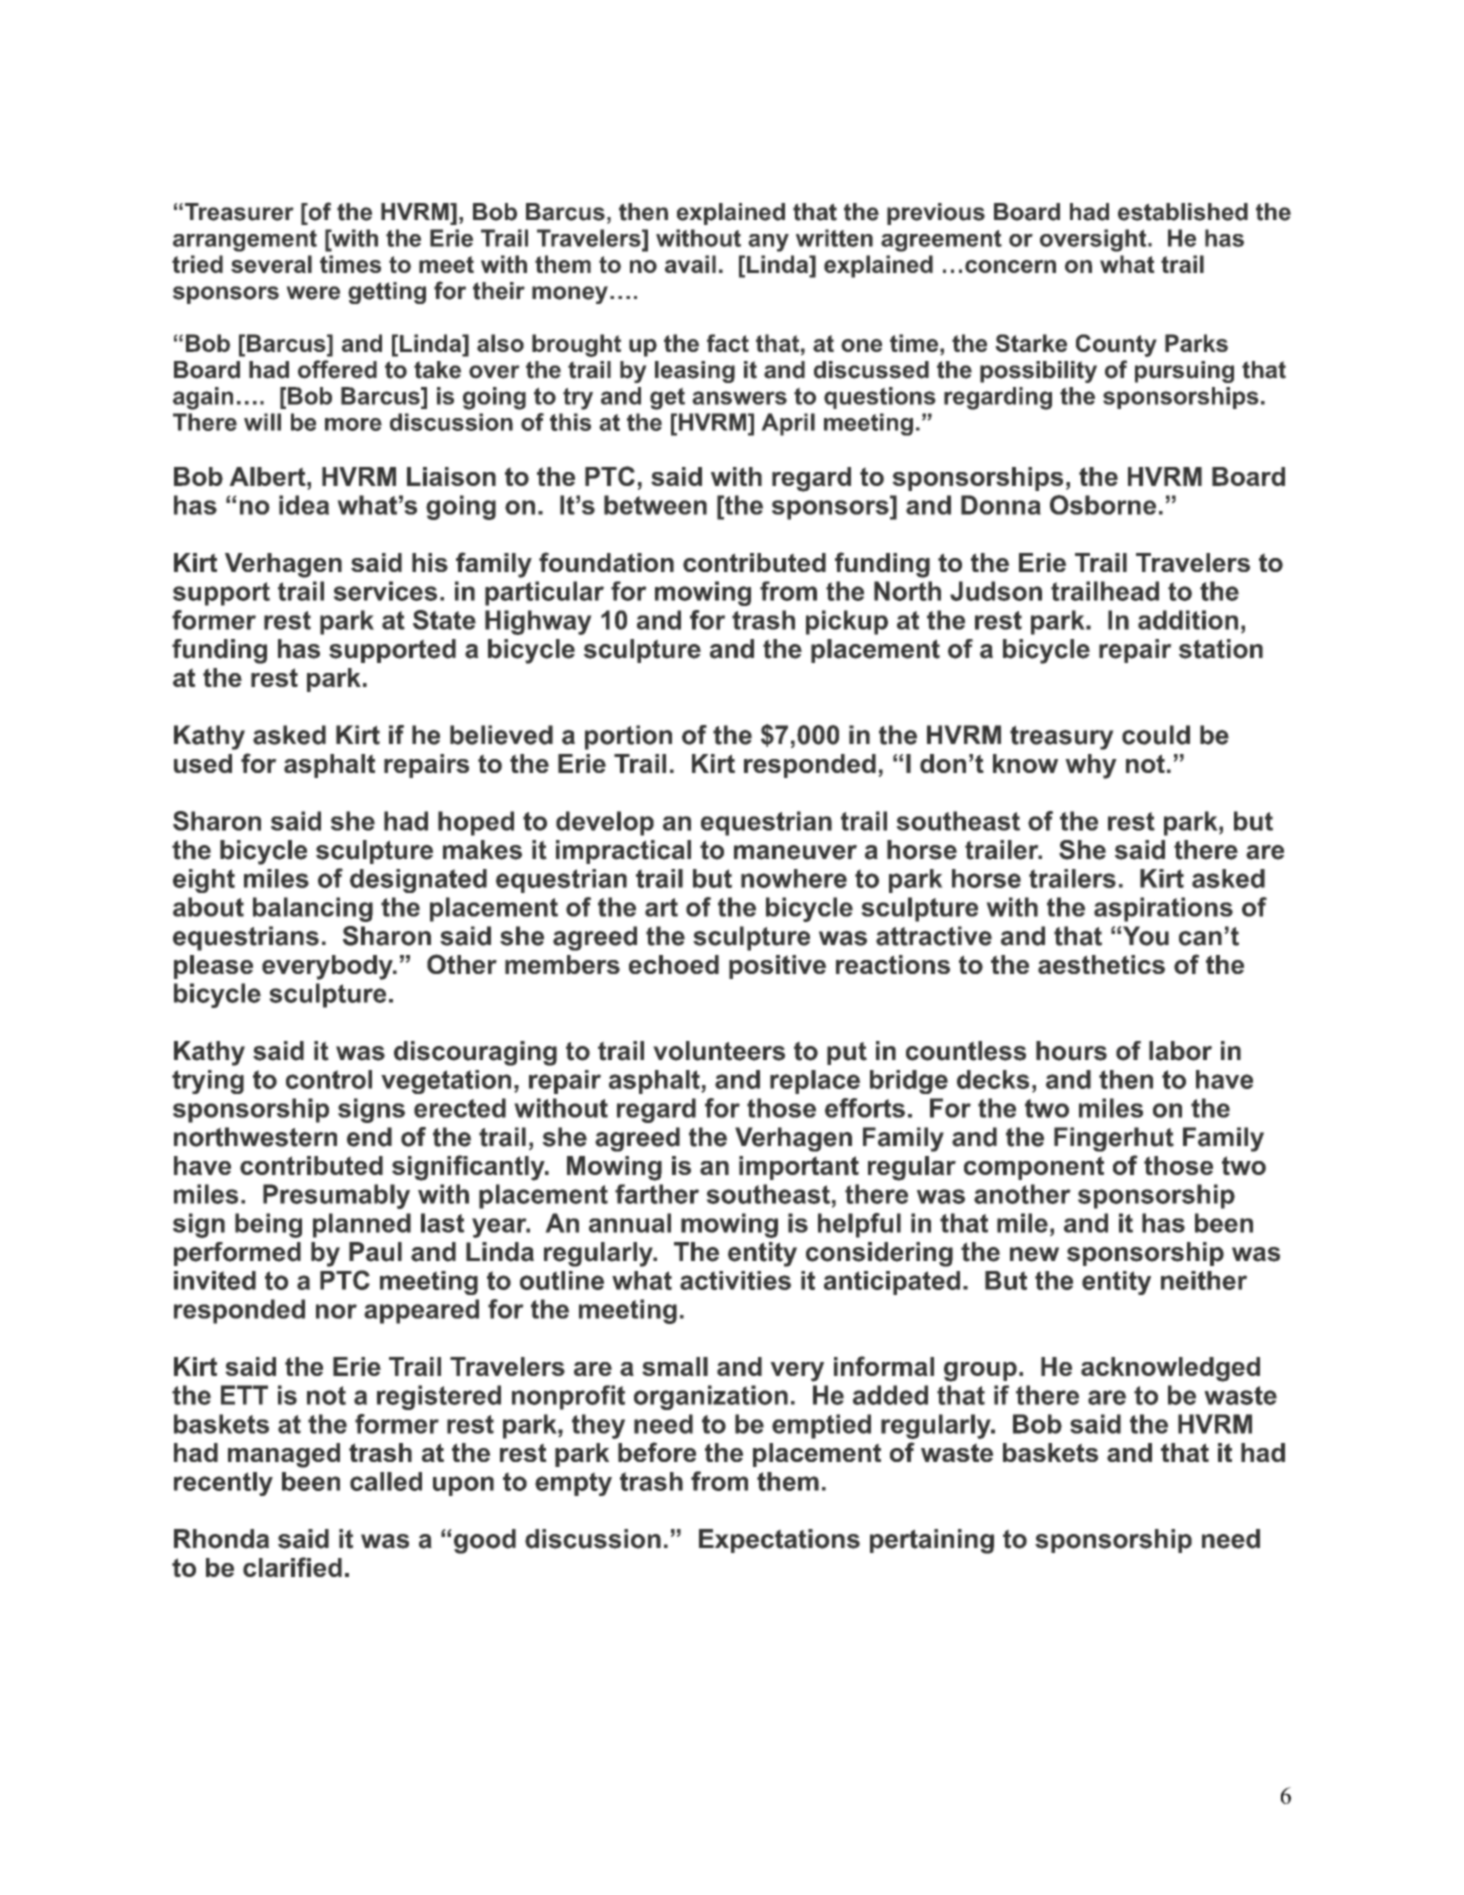 This screenshot has width=1464, height=1895. I want to click on foundation, so click(606, 562).
